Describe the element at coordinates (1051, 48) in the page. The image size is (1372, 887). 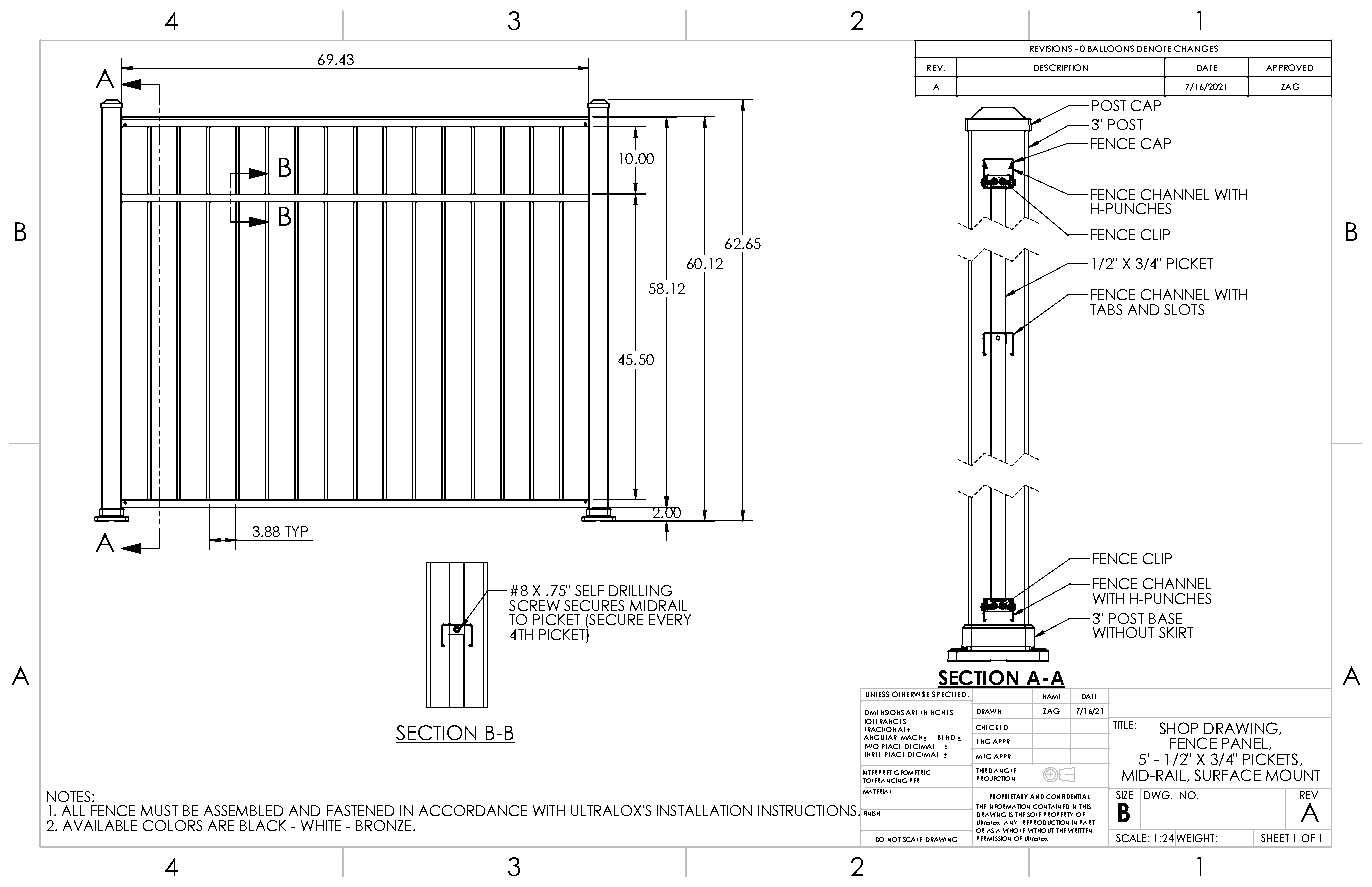
I see `REVISIONS` at that location.
